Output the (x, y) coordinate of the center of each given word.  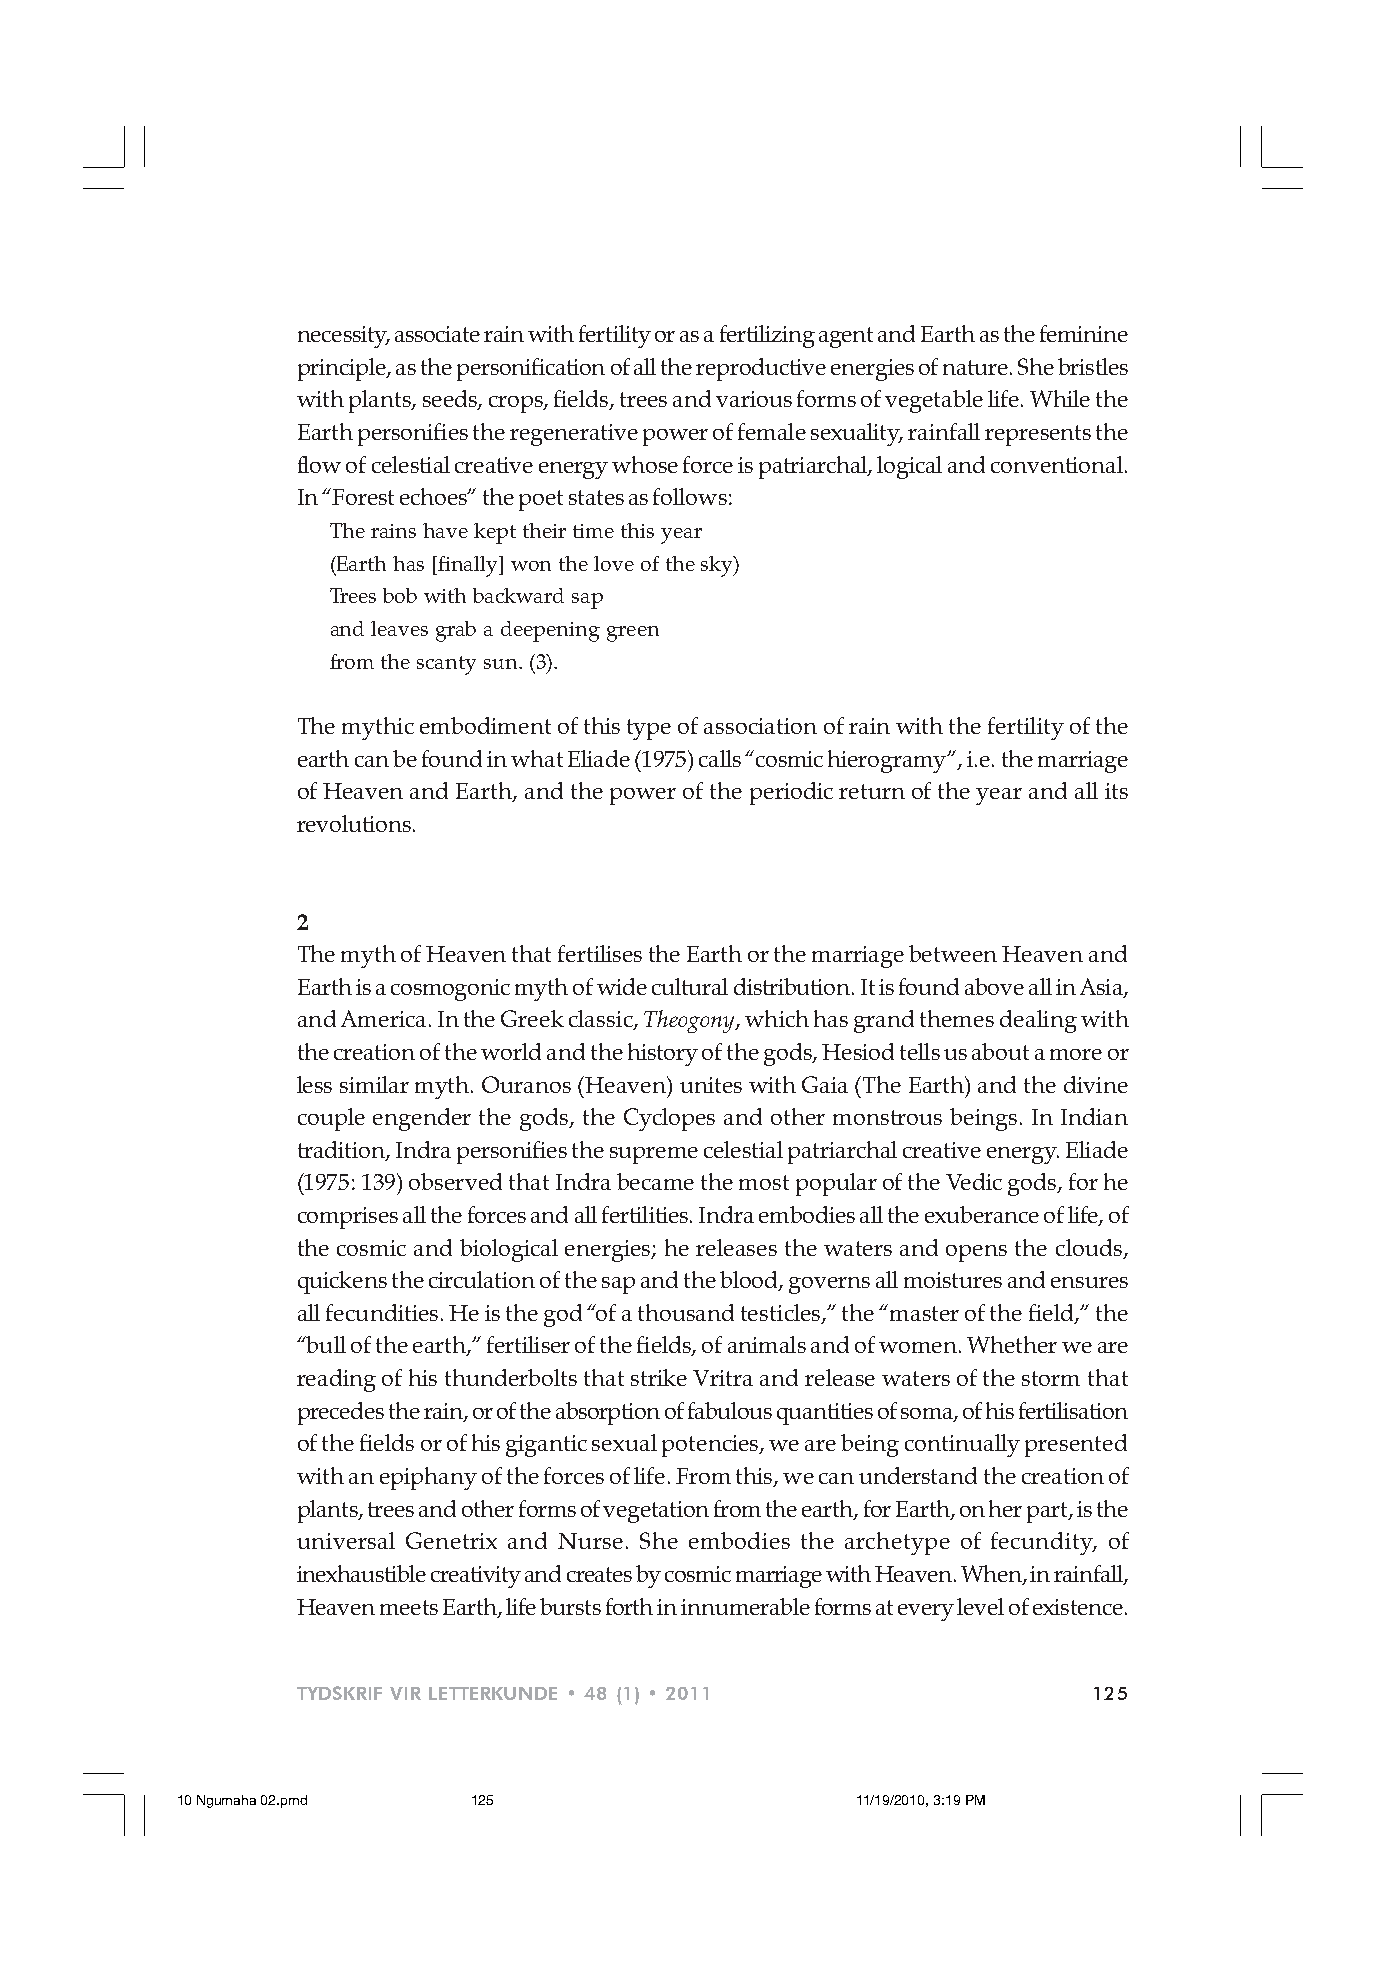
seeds (451, 400)
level (980, 1606)
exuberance (982, 1214)
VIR (405, 1693)
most (764, 1182)
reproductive (761, 369)
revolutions (354, 823)
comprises (348, 1218)
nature (975, 367)
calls (720, 758)
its (1116, 791)
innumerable (745, 1606)
